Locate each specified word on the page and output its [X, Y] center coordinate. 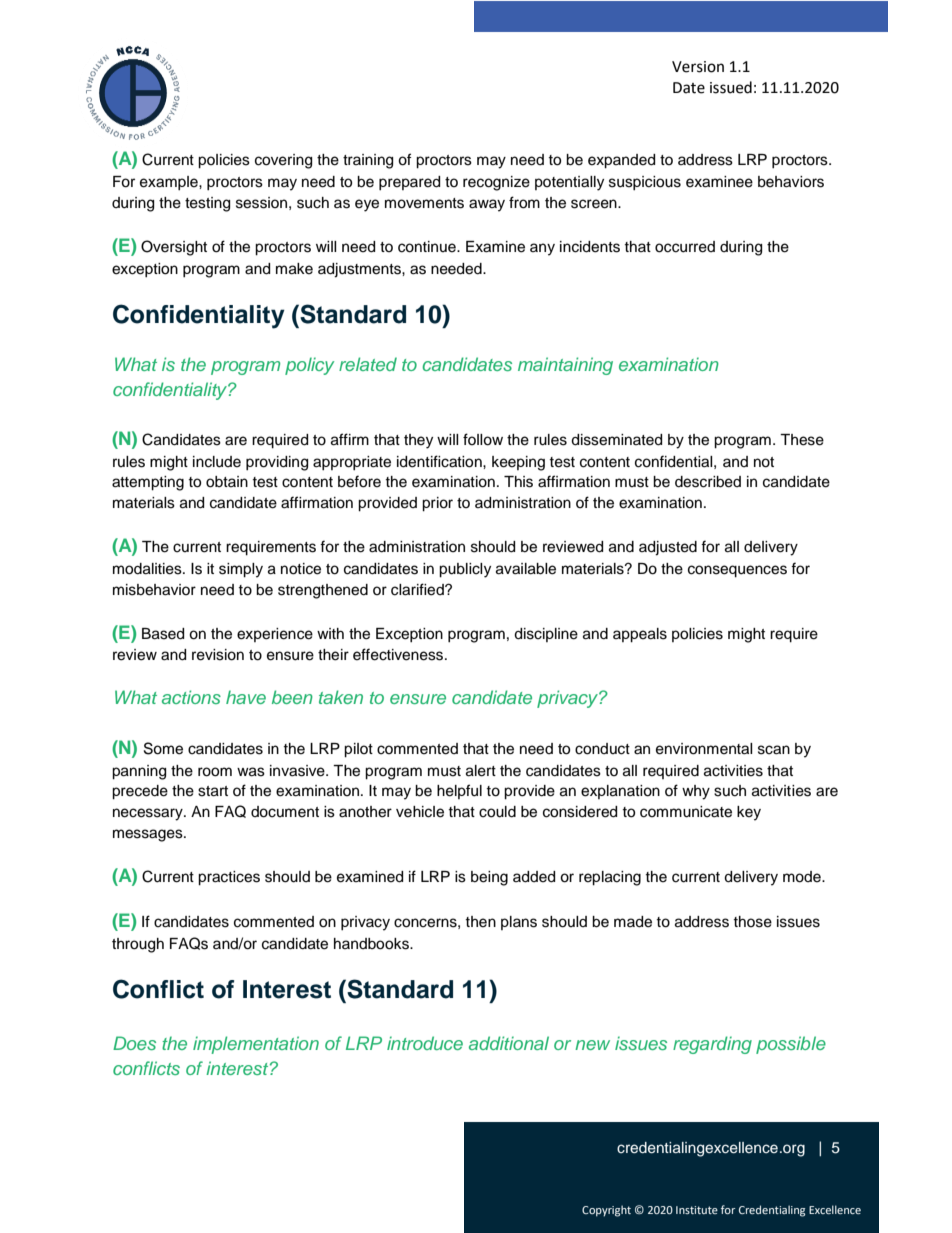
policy [309, 366]
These [802, 440]
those [752, 922]
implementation [256, 1045]
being [489, 878]
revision [218, 655]
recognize [496, 183]
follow [483, 439]
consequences [737, 571]
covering [283, 161]
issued [731, 87]
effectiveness [399, 654]
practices [229, 878]
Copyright [606, 1211]
